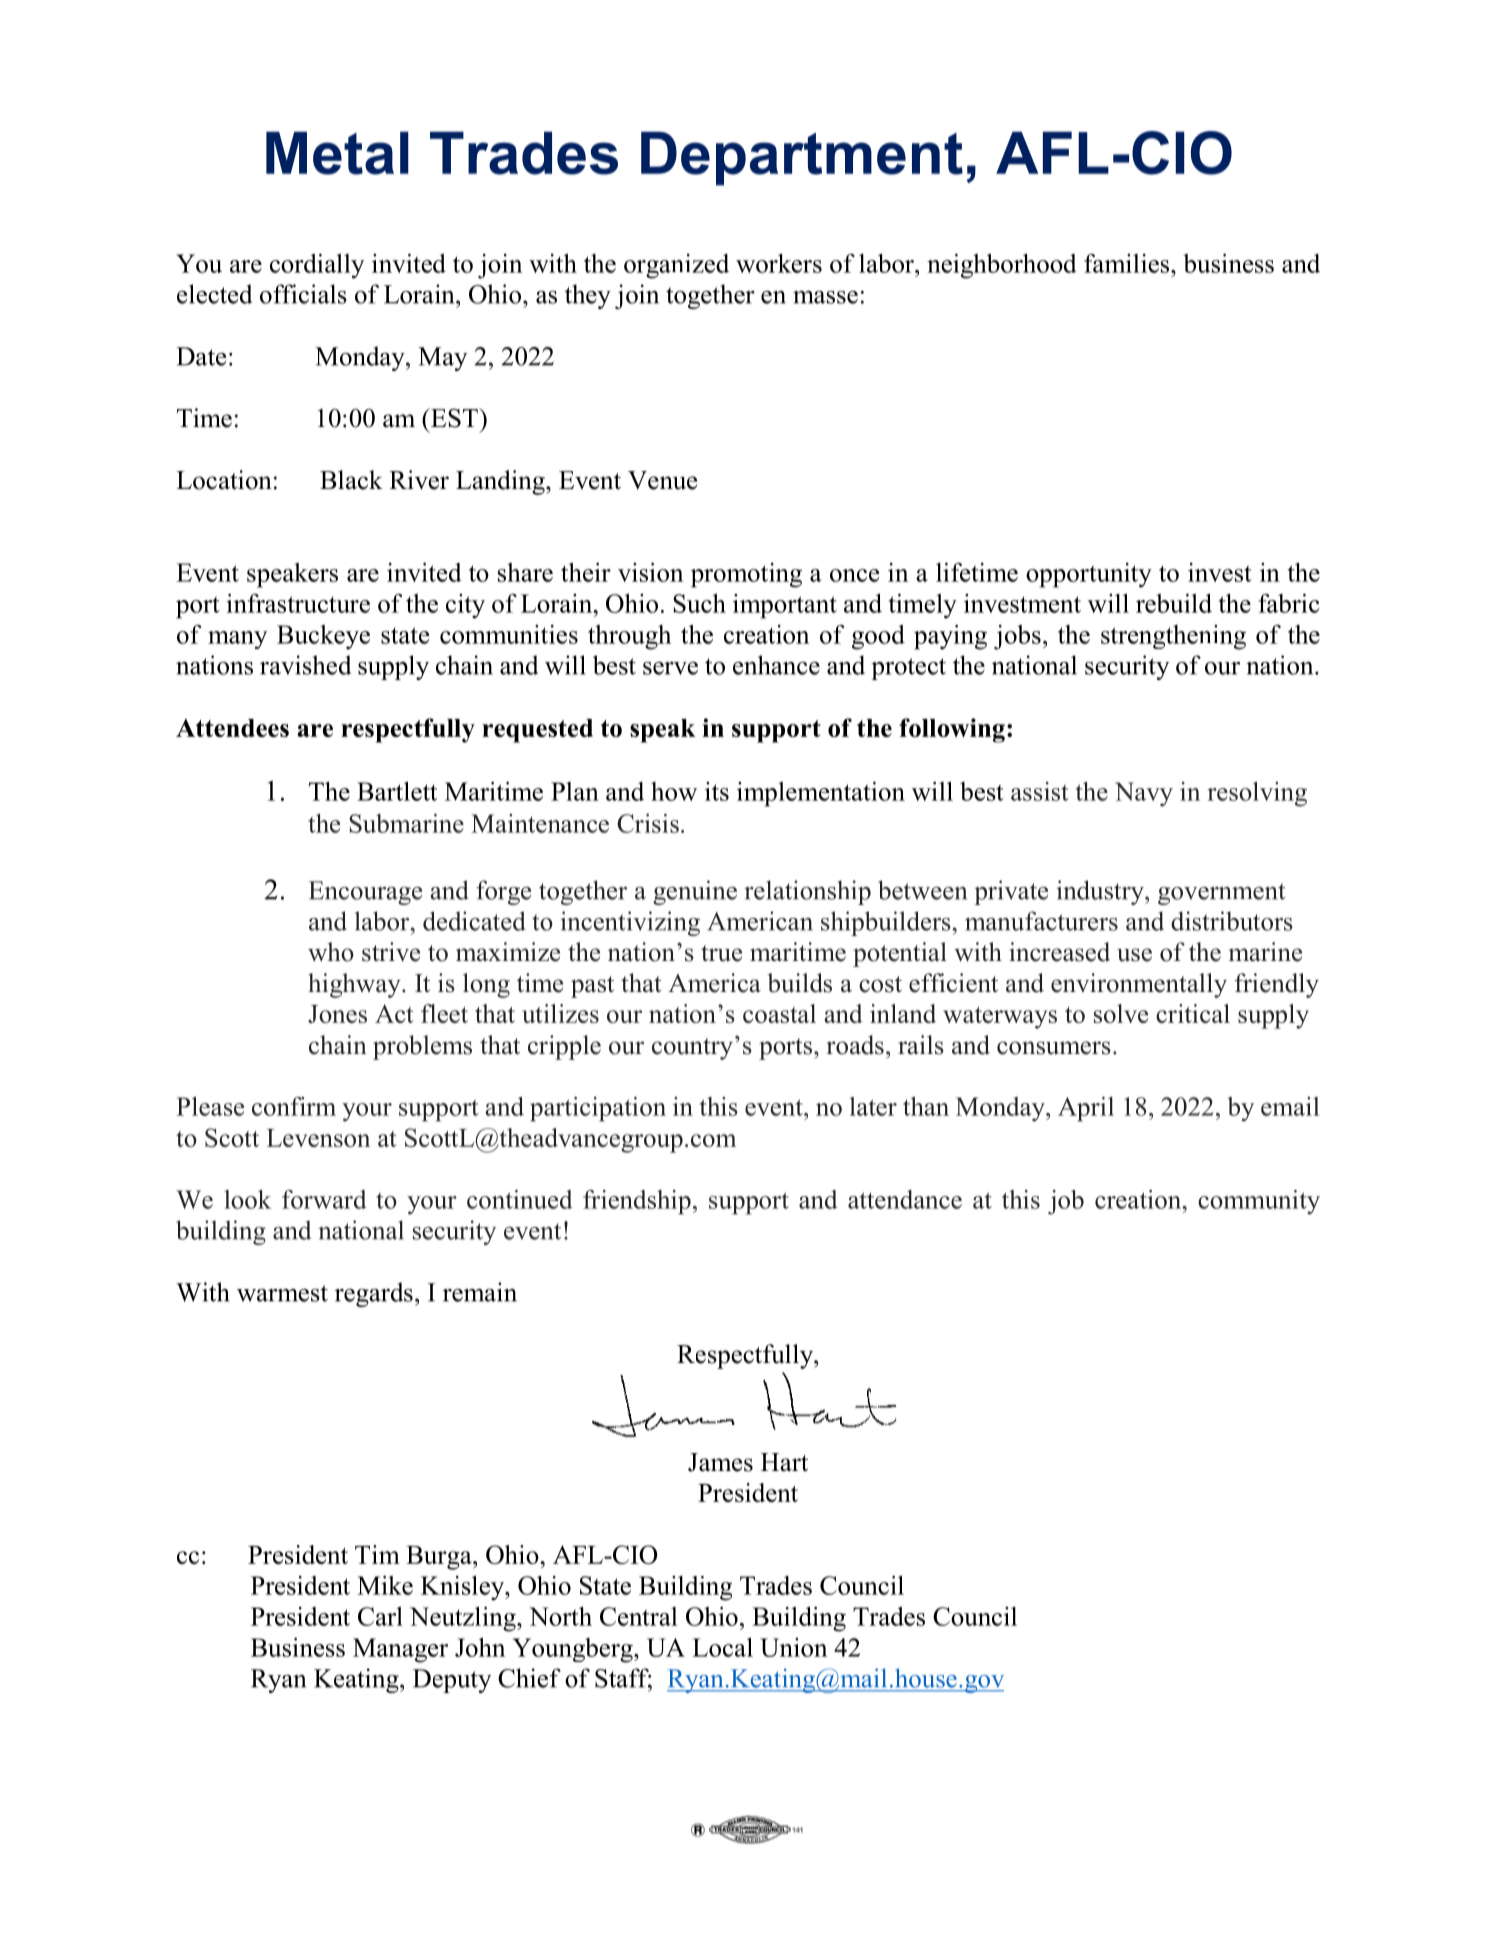 The height and width of the document is (1936, 1496). Describe the element at coordinates (337, 153) in the document. I see `Metal` at that location.
